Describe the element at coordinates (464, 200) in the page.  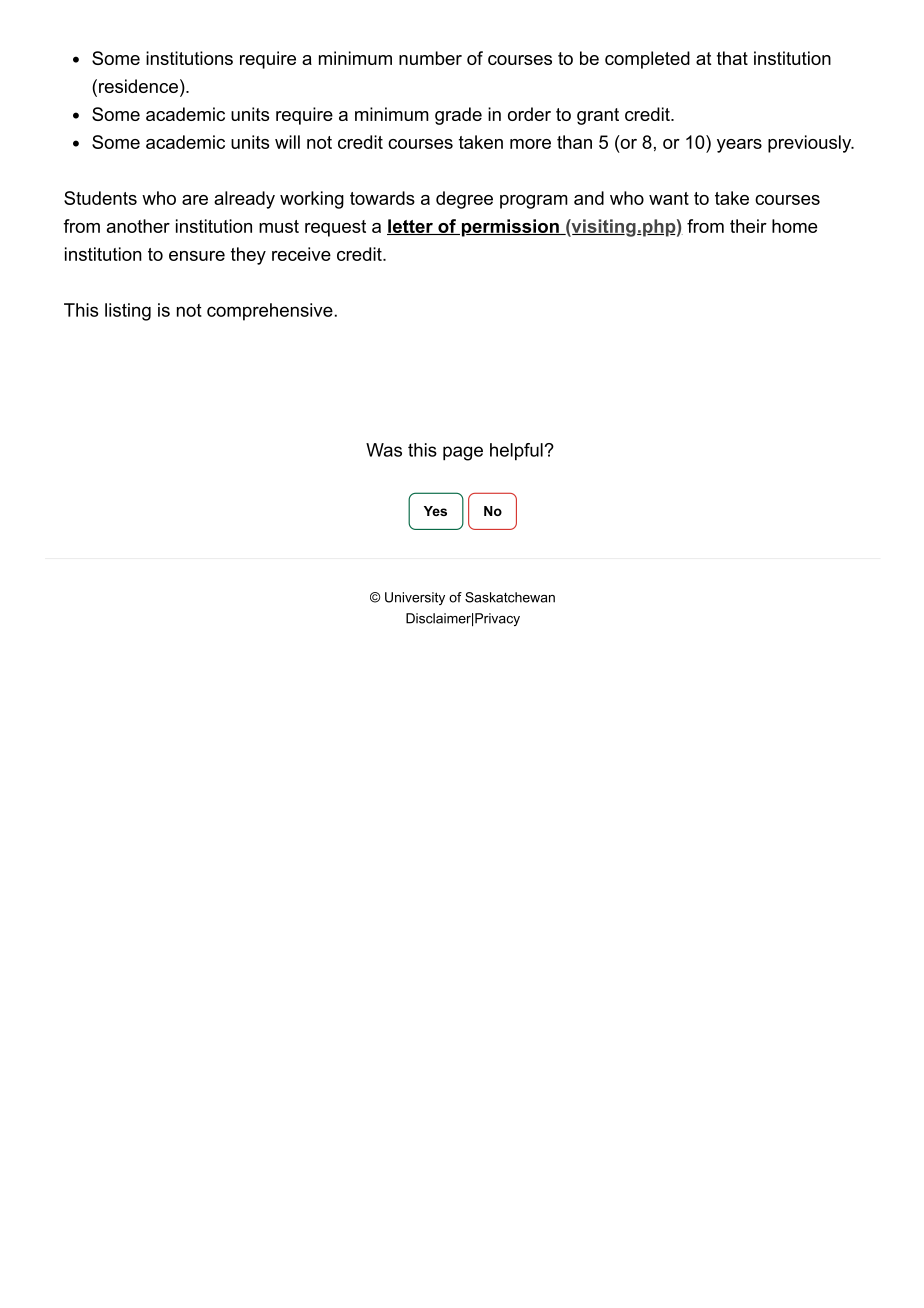
I see `degree` at that location.
